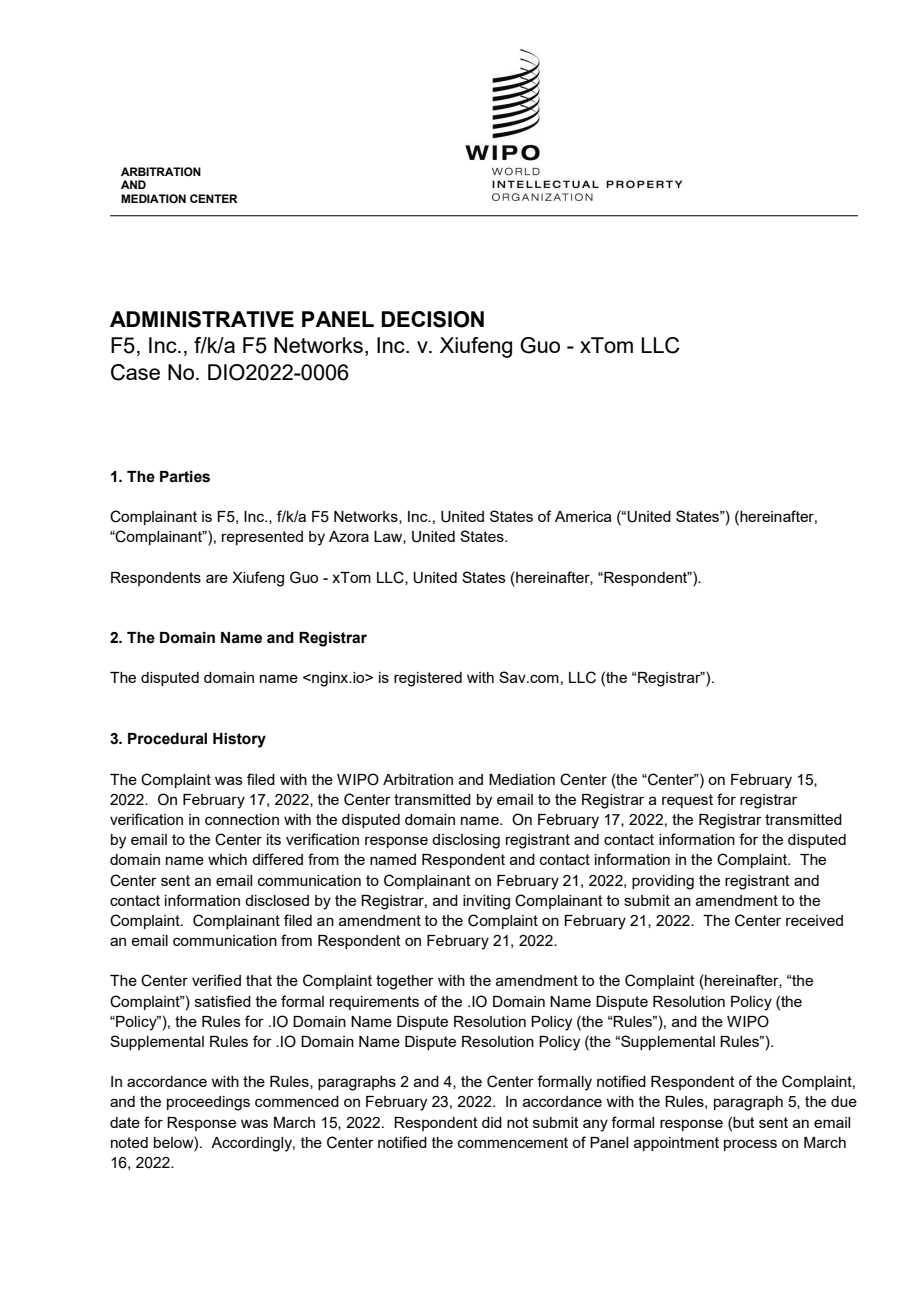  Describe the element at coordinates (202, 319) in the screenshot. I see `ADMINISTRATIVE` at that location.
